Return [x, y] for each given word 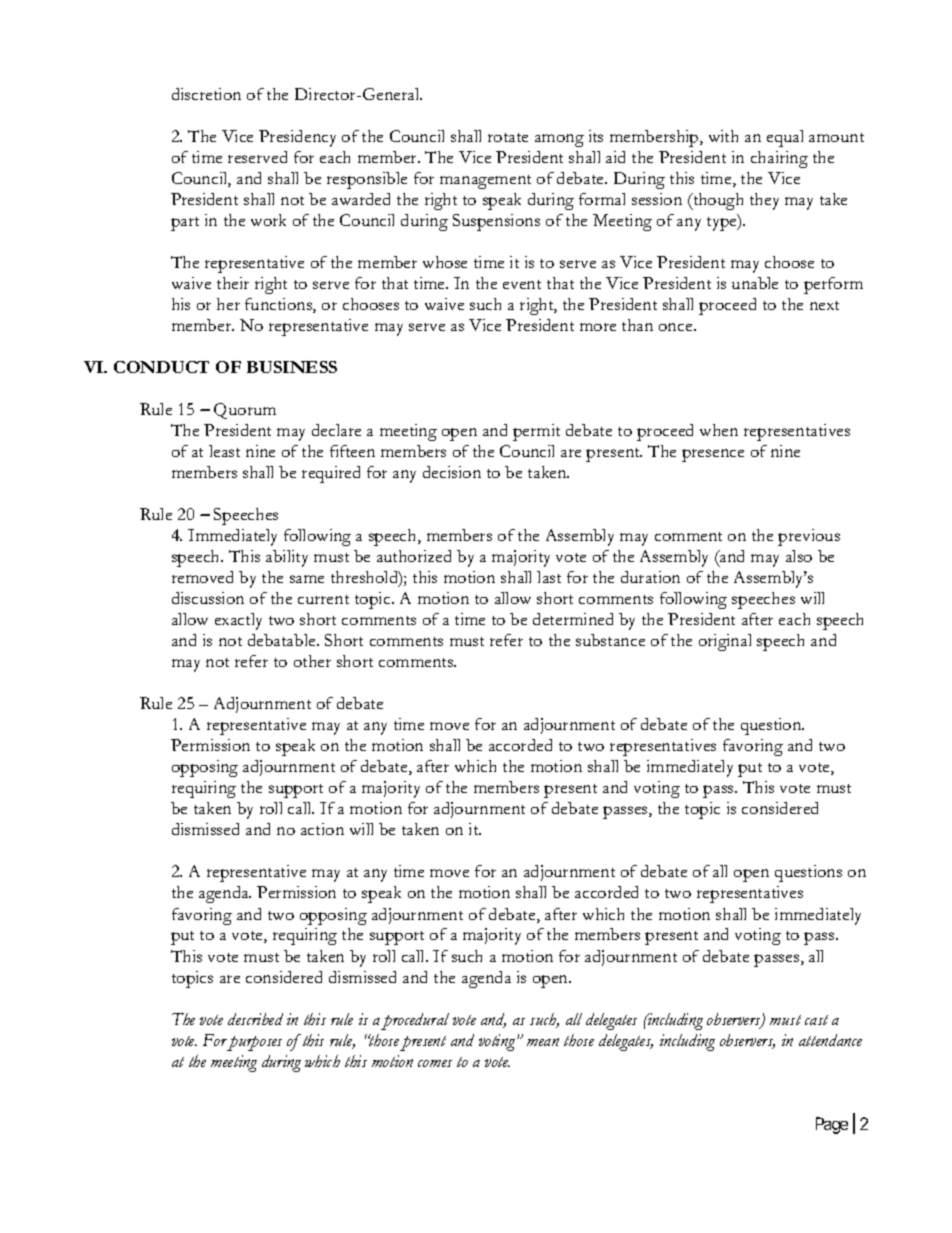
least [224, 451]
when [719, 430]
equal [785, 138]
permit [536, 432]
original [725, 642]
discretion [206, 94]
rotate [508, 137]
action [322, 829]
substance [610, 640]
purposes [254, 1043]
